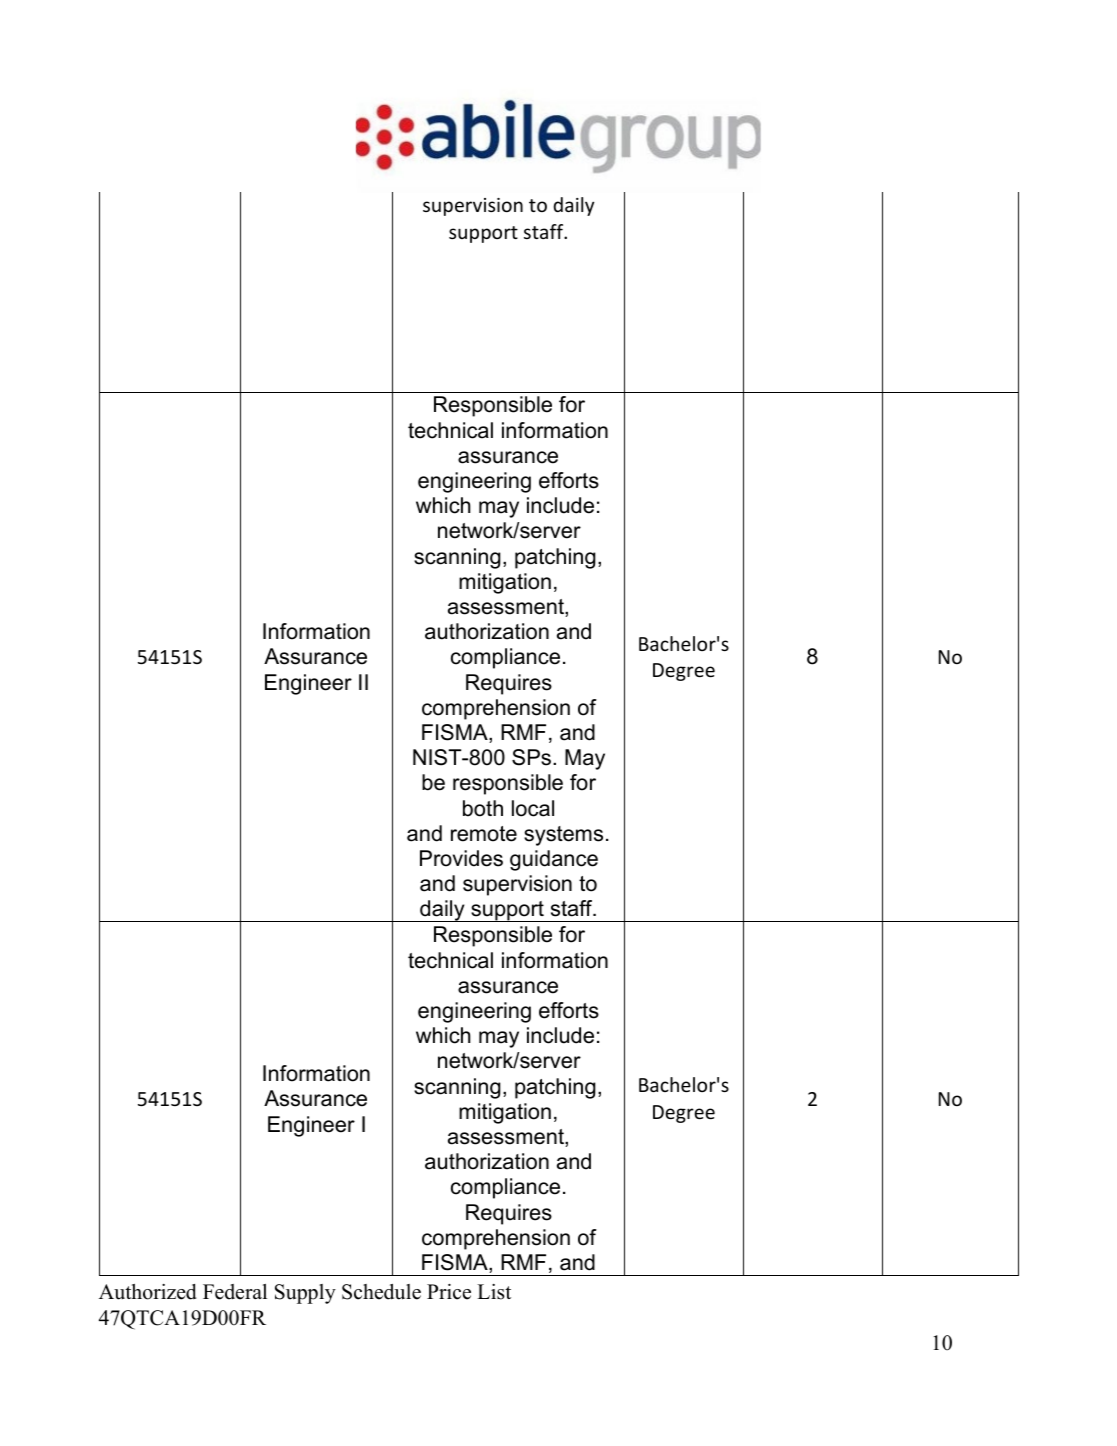  What do you see at coordinates (461, 858) in the screenshot?
I see `Provides` at bounding box center [461, 858].
